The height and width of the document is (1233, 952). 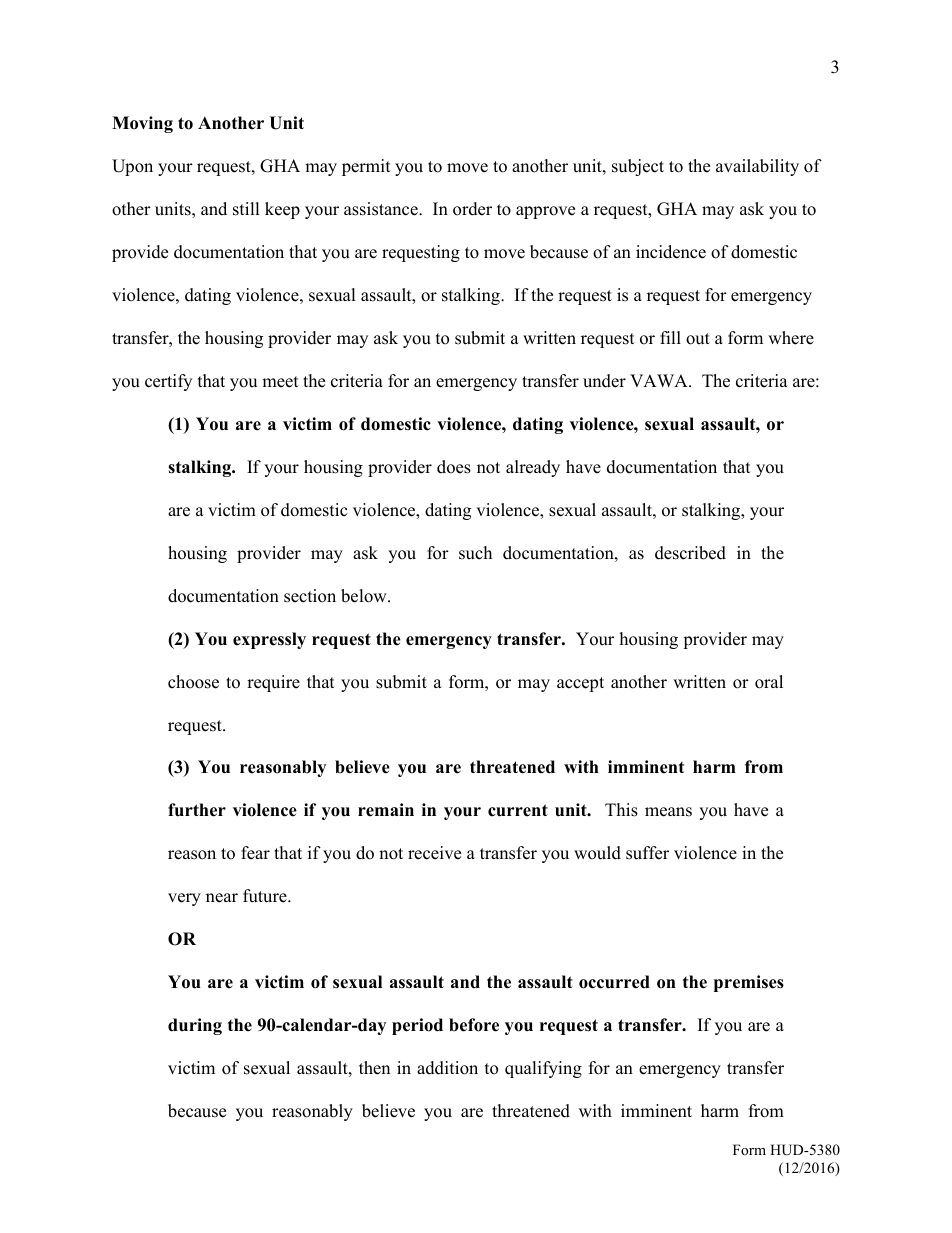 I want to click on Moving, so click(x=142, y=124).
